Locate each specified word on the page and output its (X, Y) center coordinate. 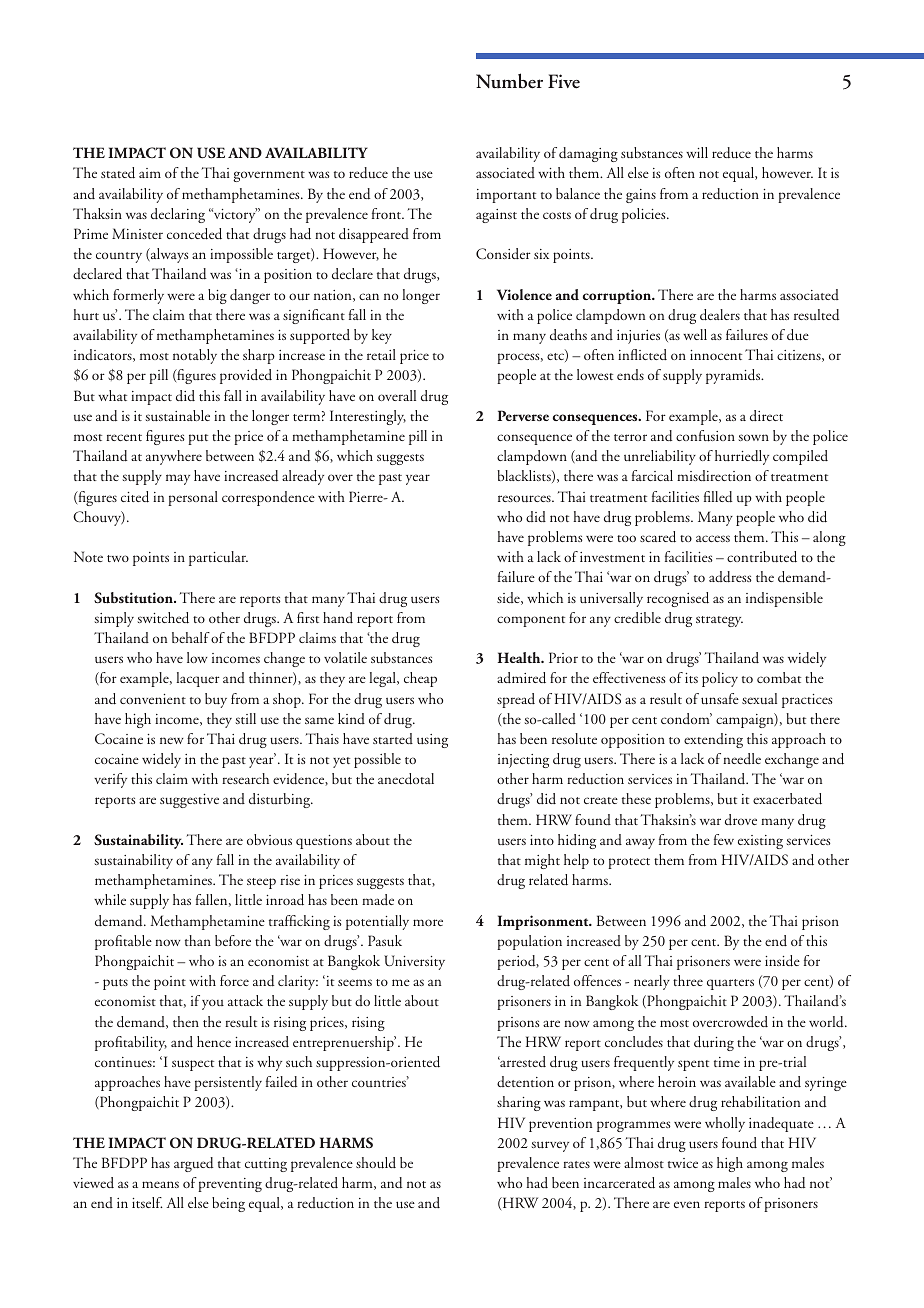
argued (193, 1164)
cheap (420, 679)
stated (118, 173)
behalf (191, 637)
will (697, 152)
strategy (719, 621)
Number (509, 81)
